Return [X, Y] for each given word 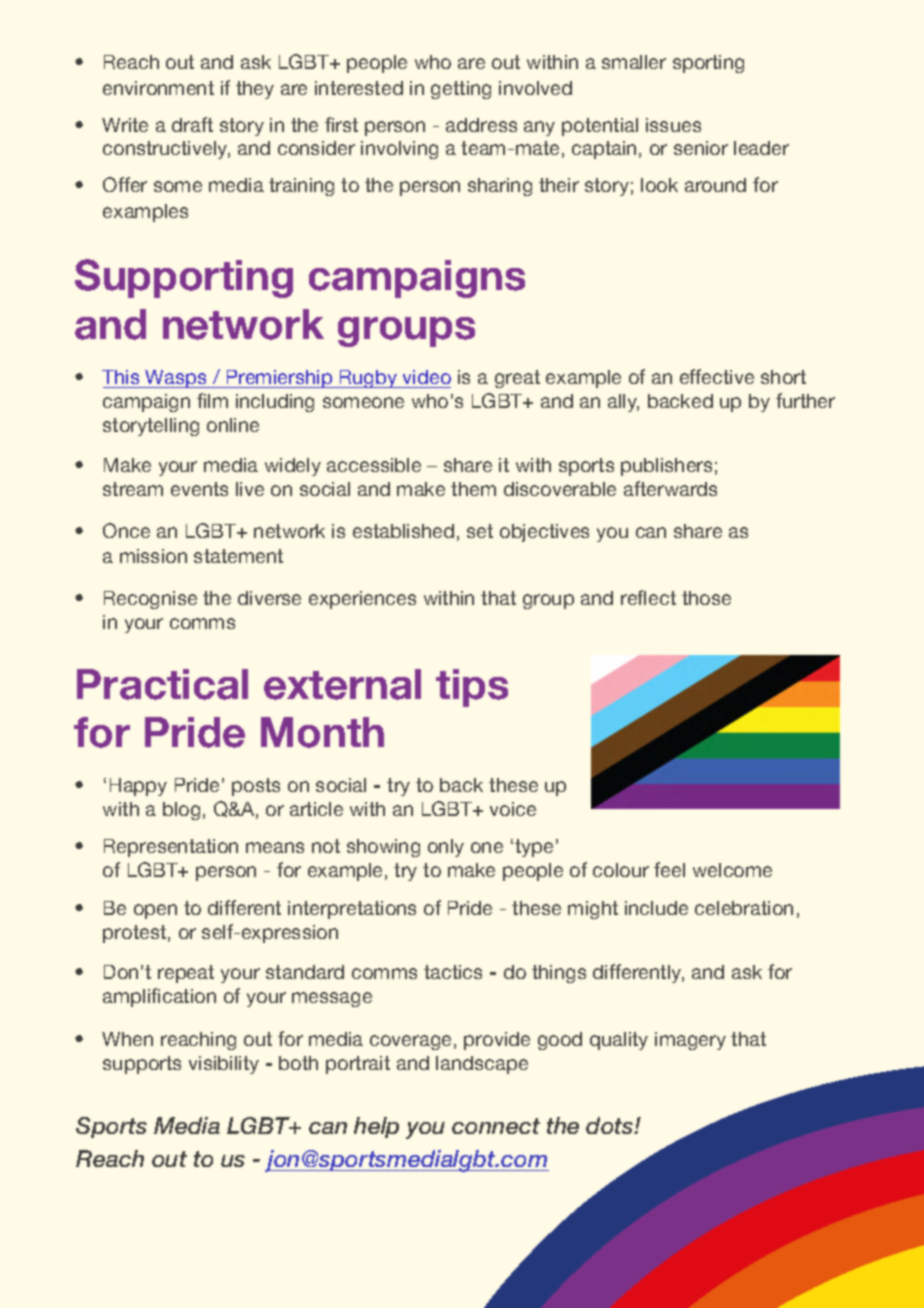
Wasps [176, 379]
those [706, 598]
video [427, 377]
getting [461, 90]
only [446, 848]
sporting [708, 64]
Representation [171, 848]
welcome [732, 870]
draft [192, 124]
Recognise [150, 600]
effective [717, 376]
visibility [224, 1065]
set [480, 531]
